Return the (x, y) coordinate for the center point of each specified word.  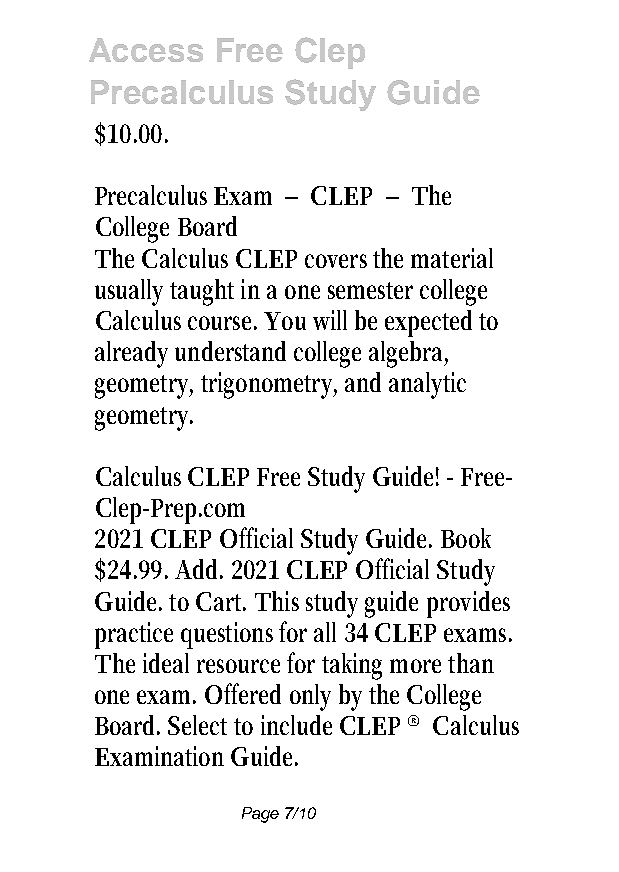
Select (197, 725)
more (415, 666)
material (452, 258)
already (131, 354)
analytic (427, 385)
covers (336, 261)
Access (146, 50)
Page (260, 815)
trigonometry (269, 385)
